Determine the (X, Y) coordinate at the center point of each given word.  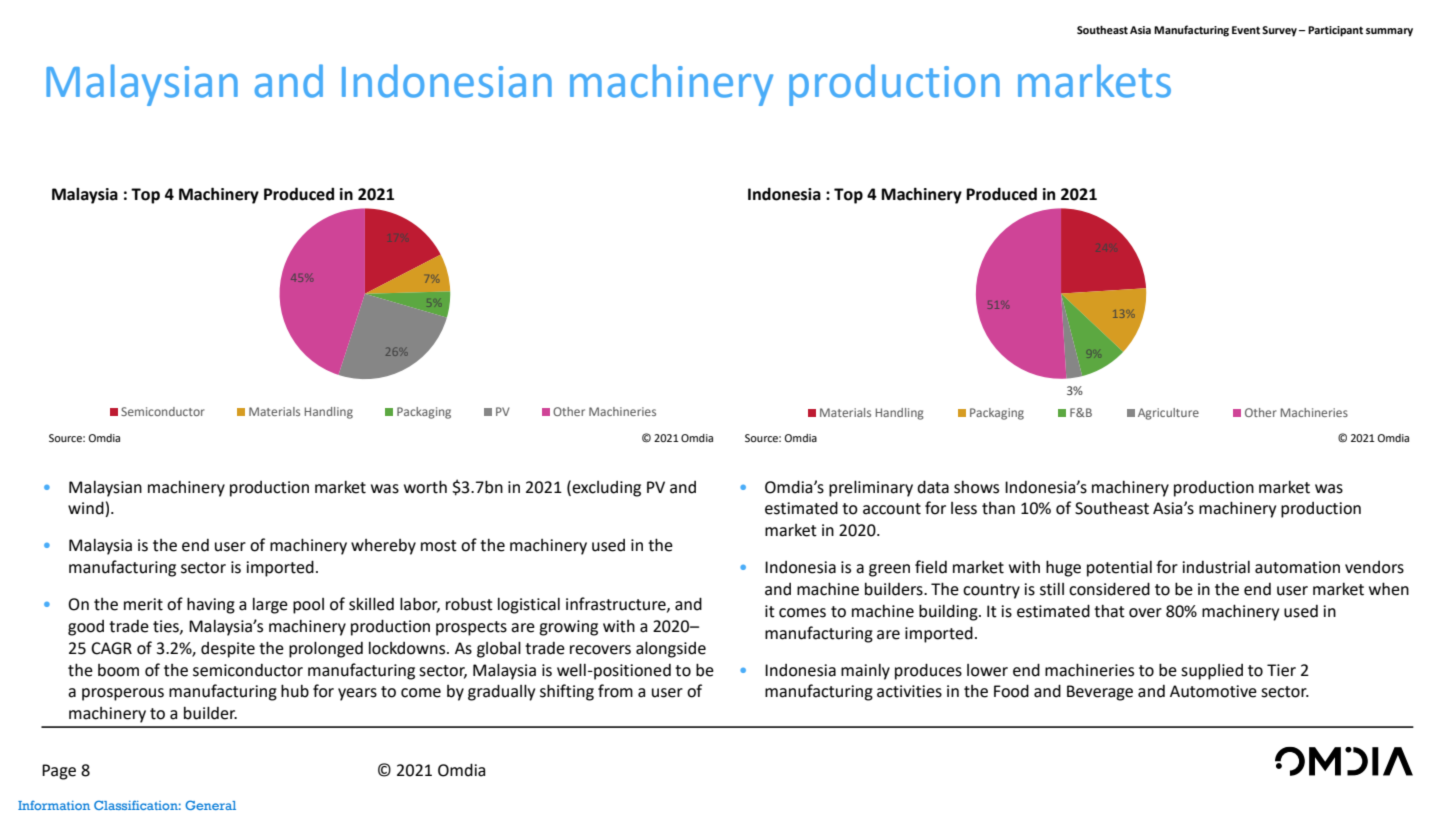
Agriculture (1168, 414)
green (889, 570)
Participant (1335, 31)
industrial (1216, 567)
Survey (1279, 31)
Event (1246, 30)
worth (425, 487)
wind (87, 509)
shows (976, 487)
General (210, 805)
